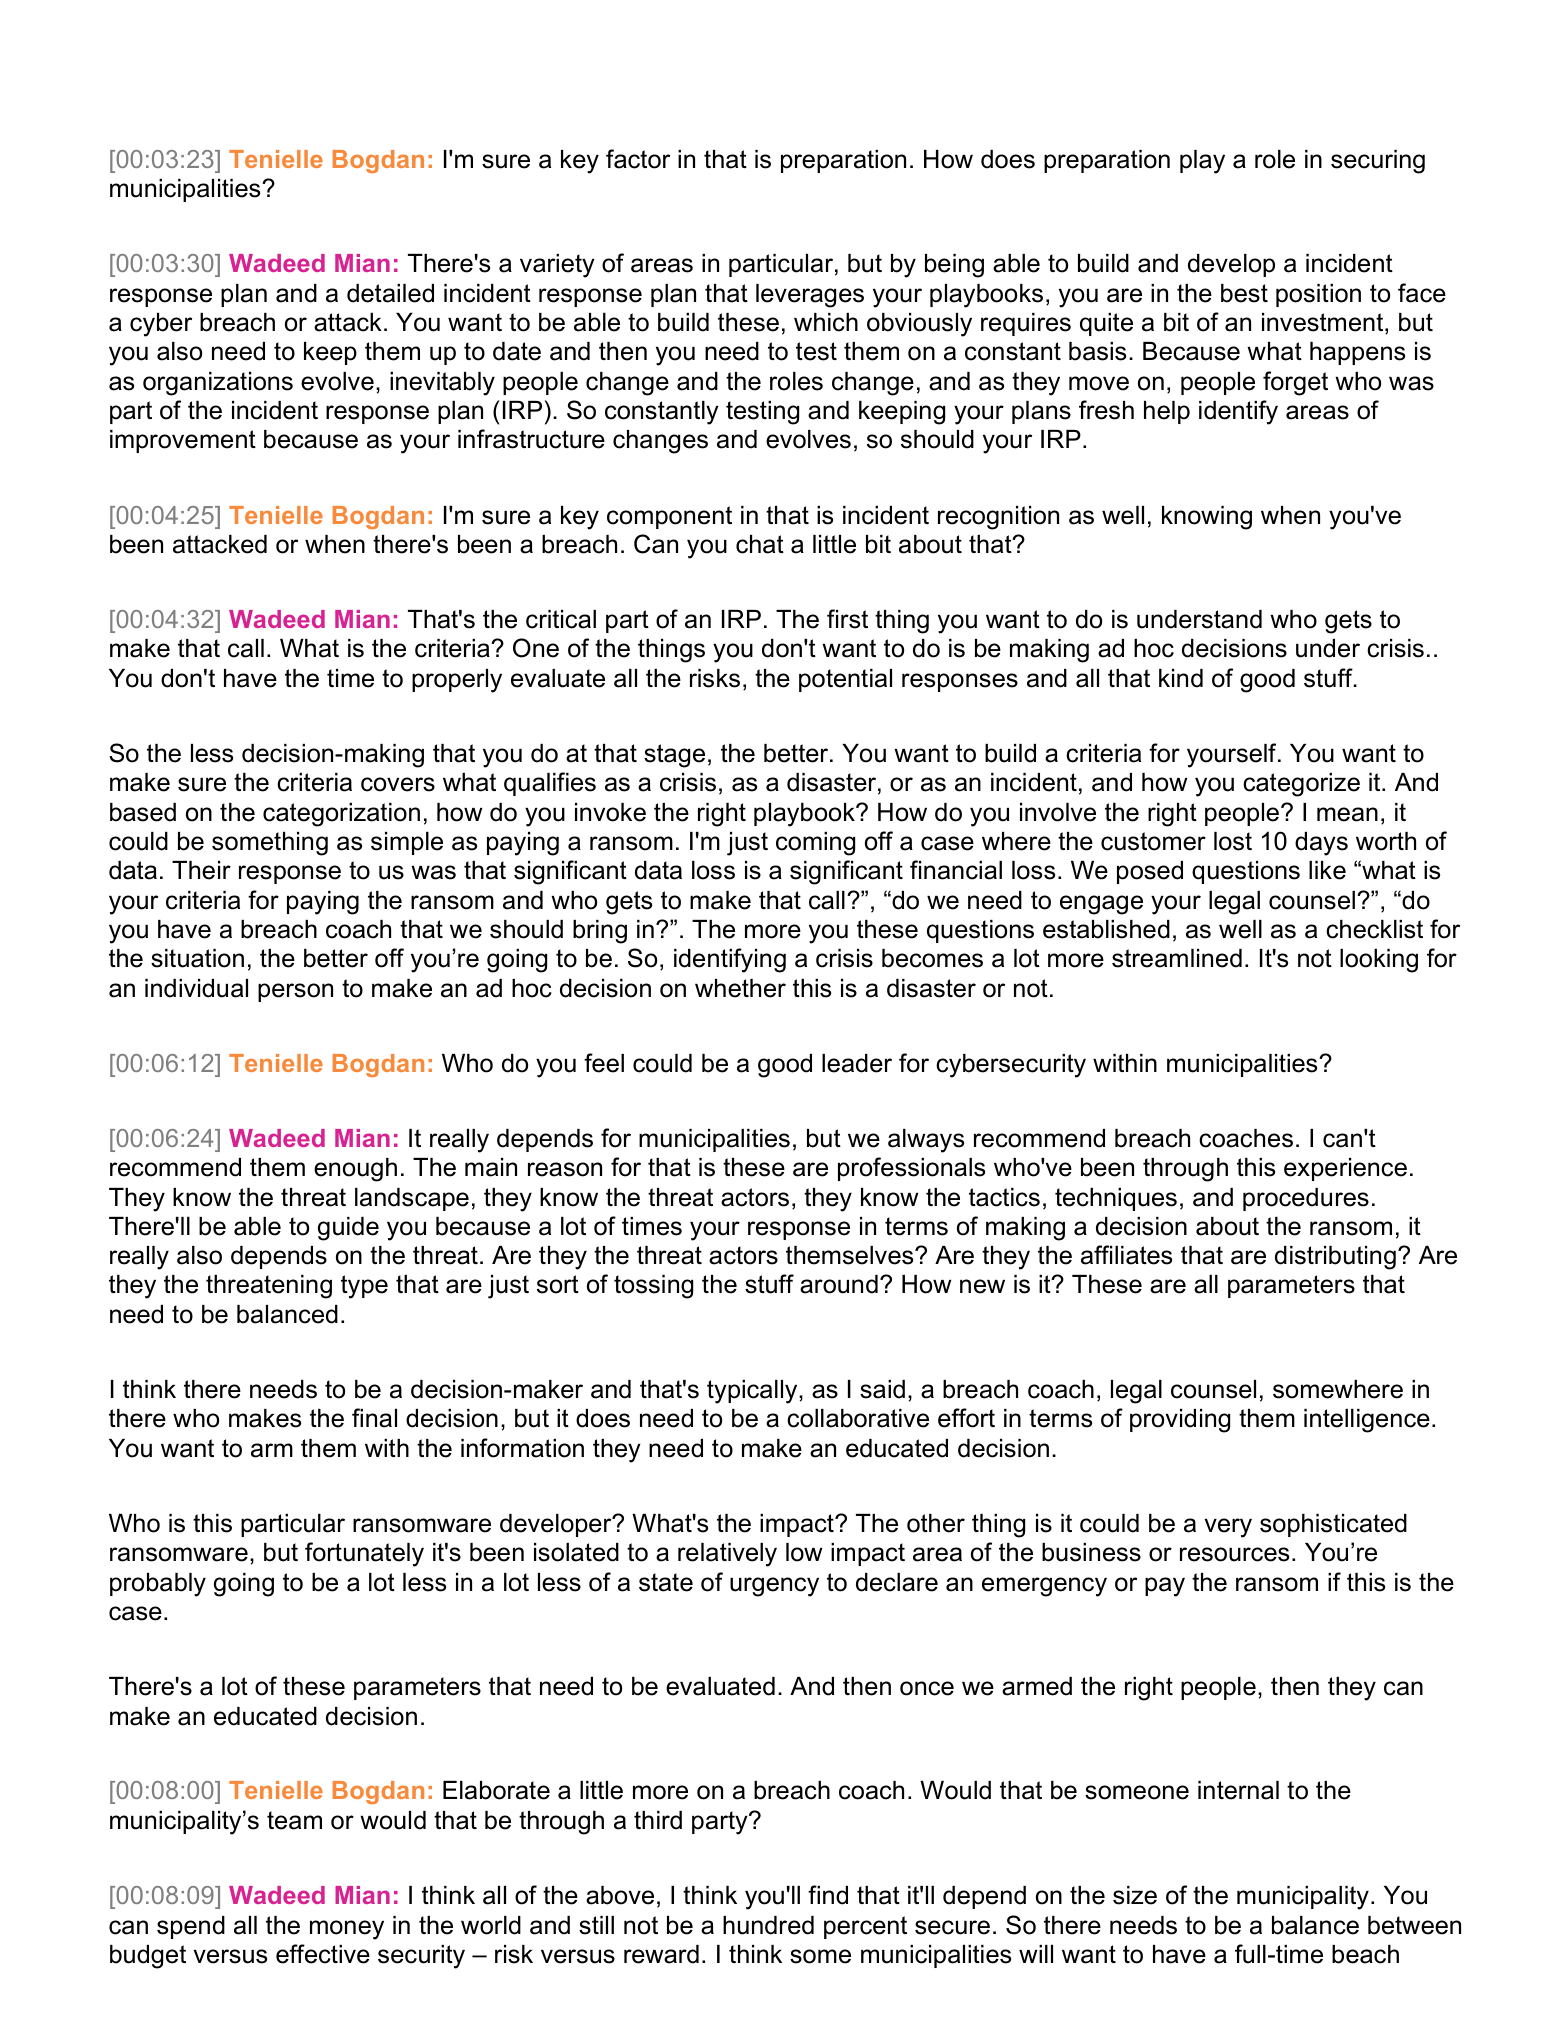 This page has width=1560, height=2019. What do you see at coordinates (1234, 1554) in the page?
I see `resources` at bounding box center [1234, 1554].
